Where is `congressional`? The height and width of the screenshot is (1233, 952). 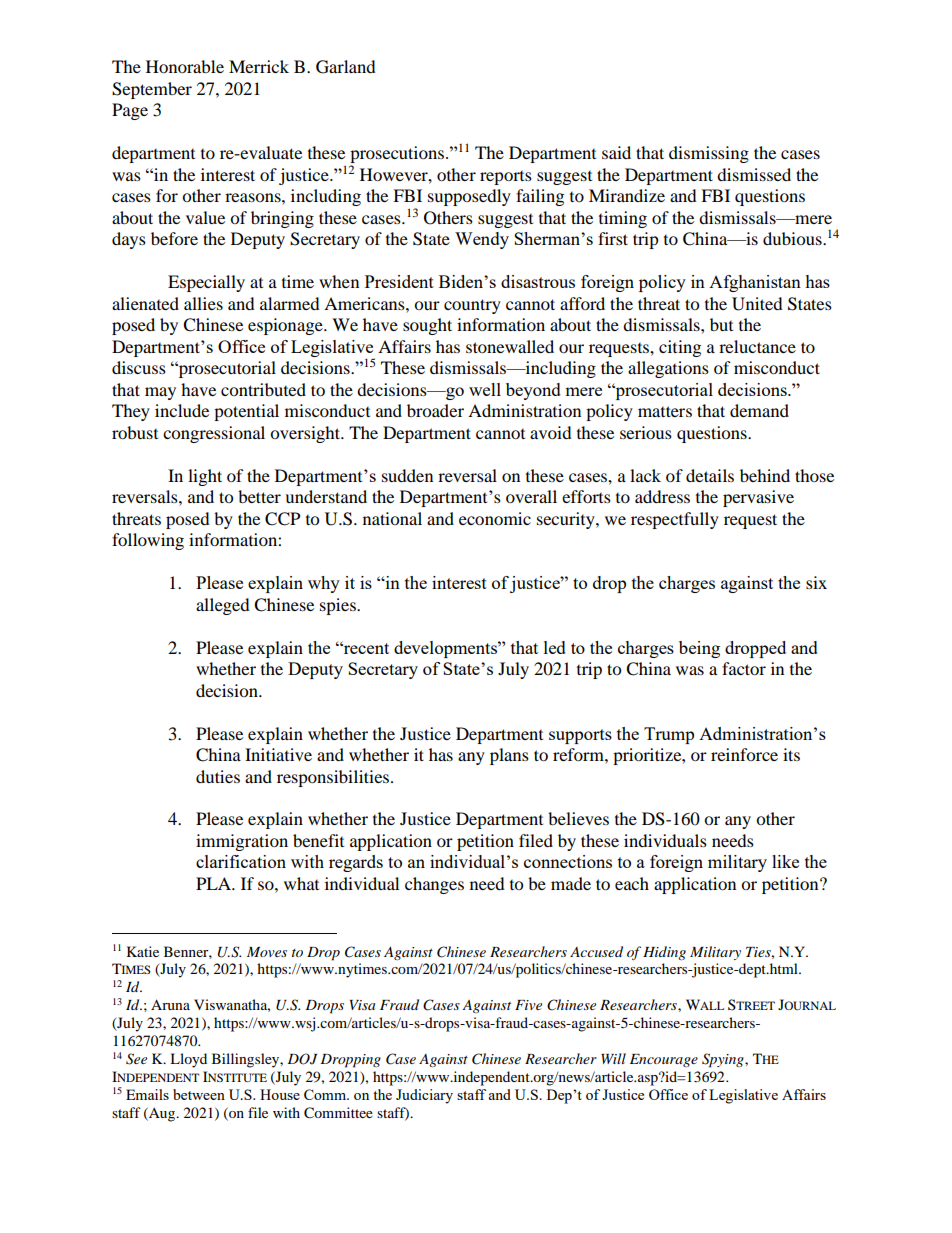
congressional is located at coordinates (214, 434).
